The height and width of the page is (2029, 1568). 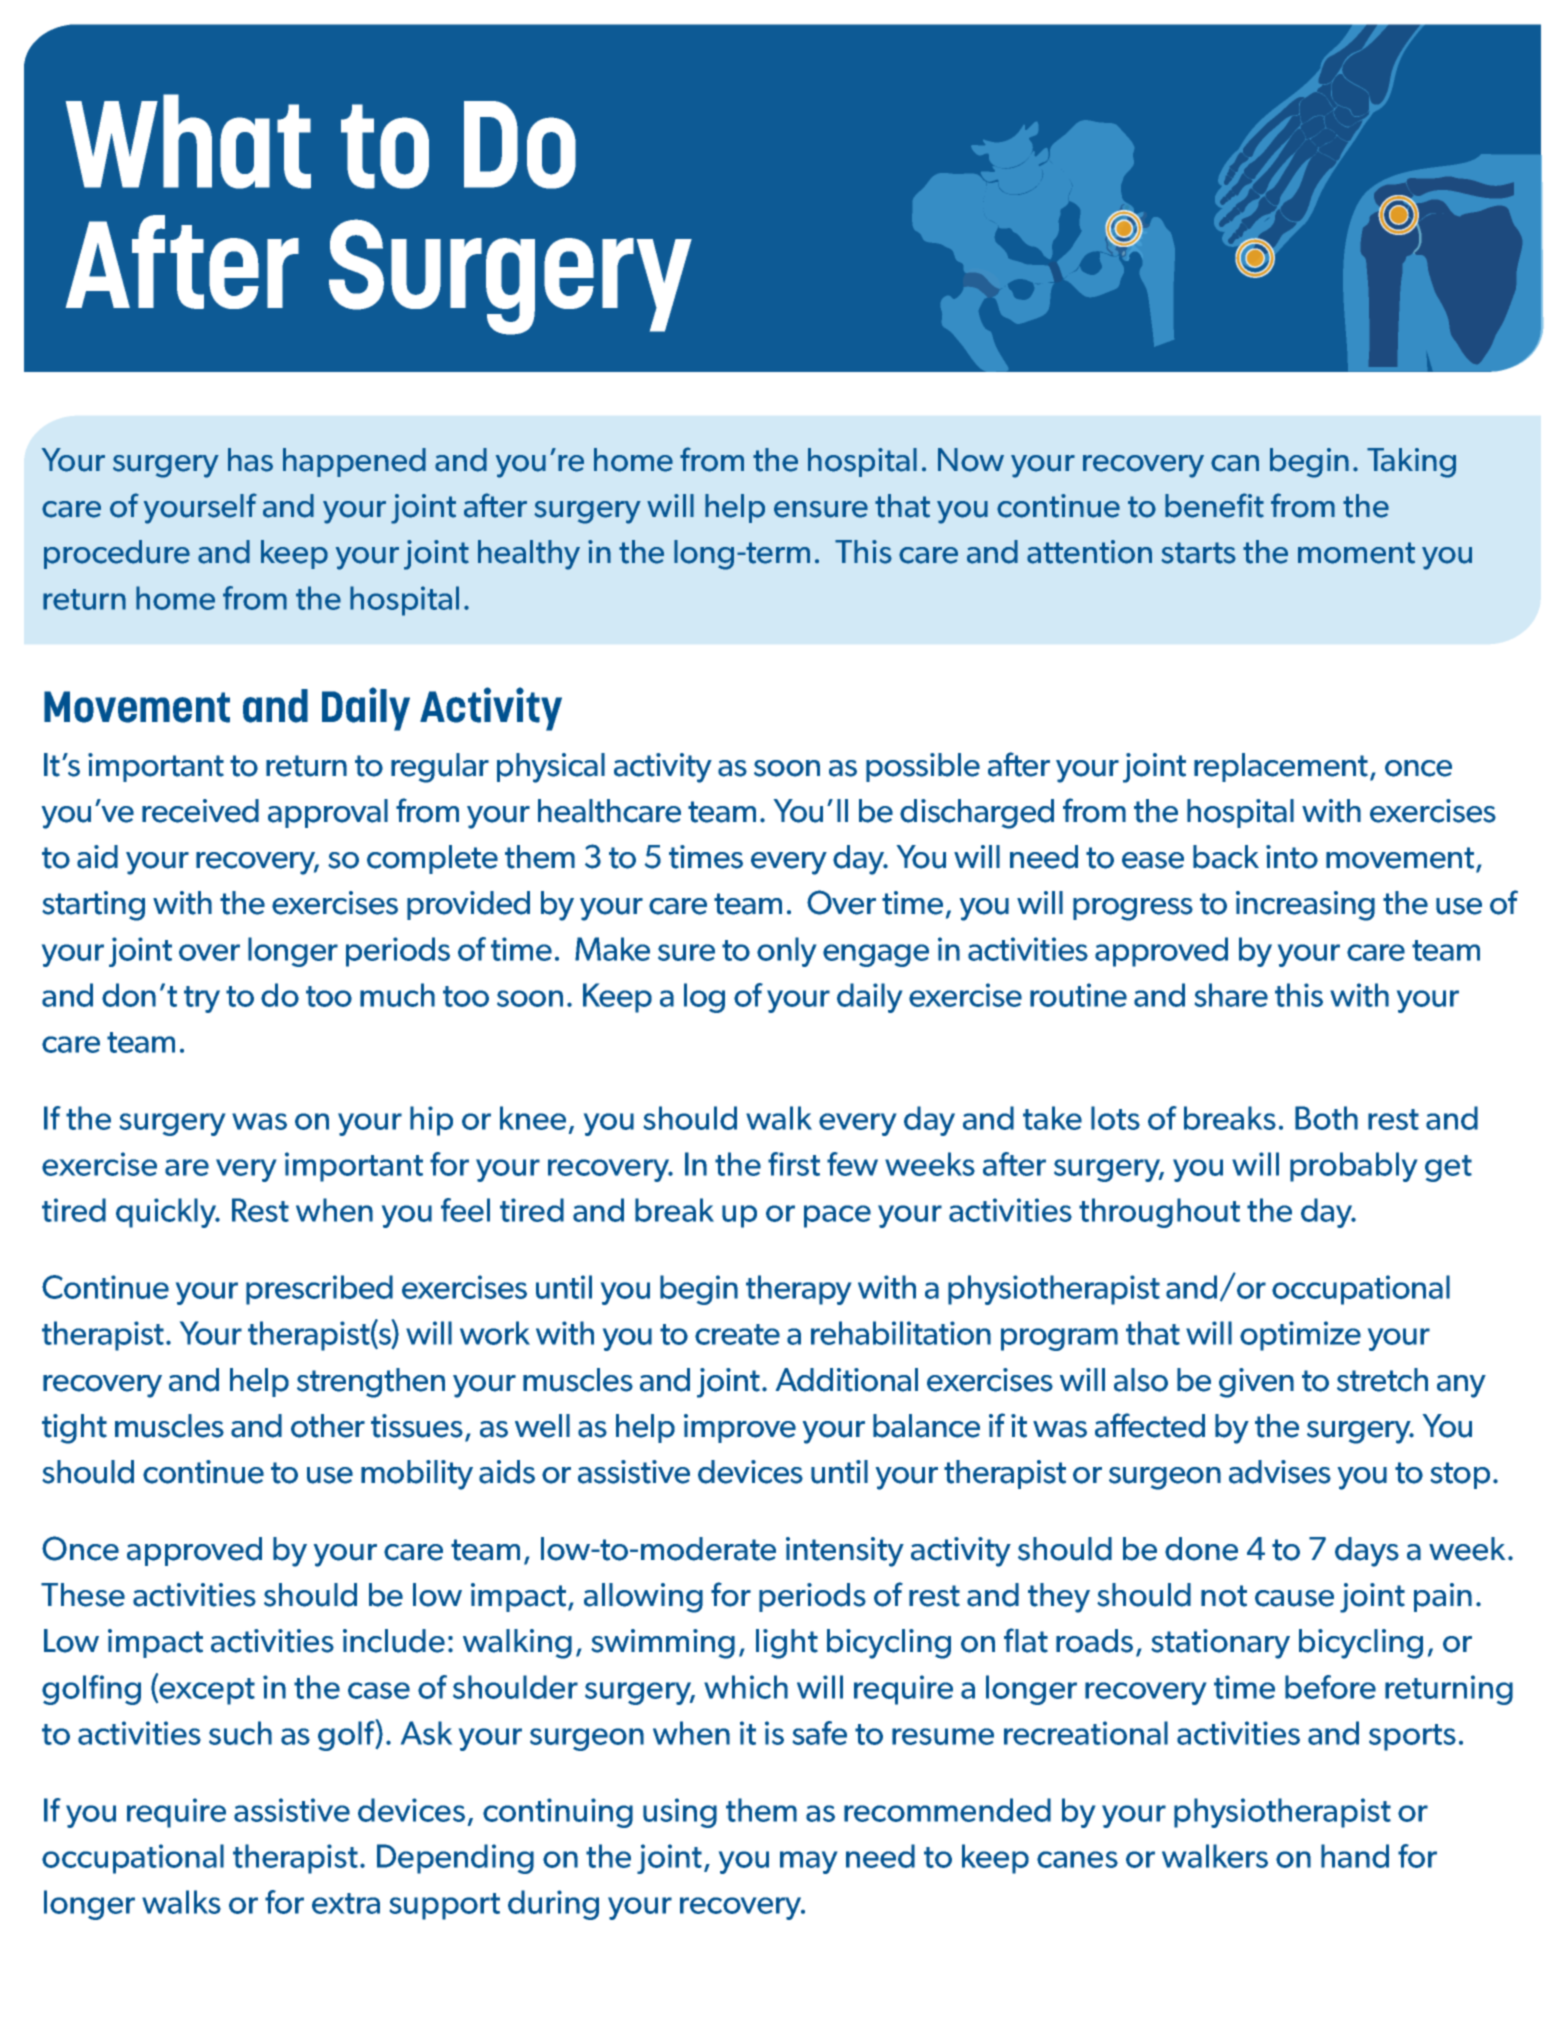 I want to click on improve, so click(x=740, y=1428).
